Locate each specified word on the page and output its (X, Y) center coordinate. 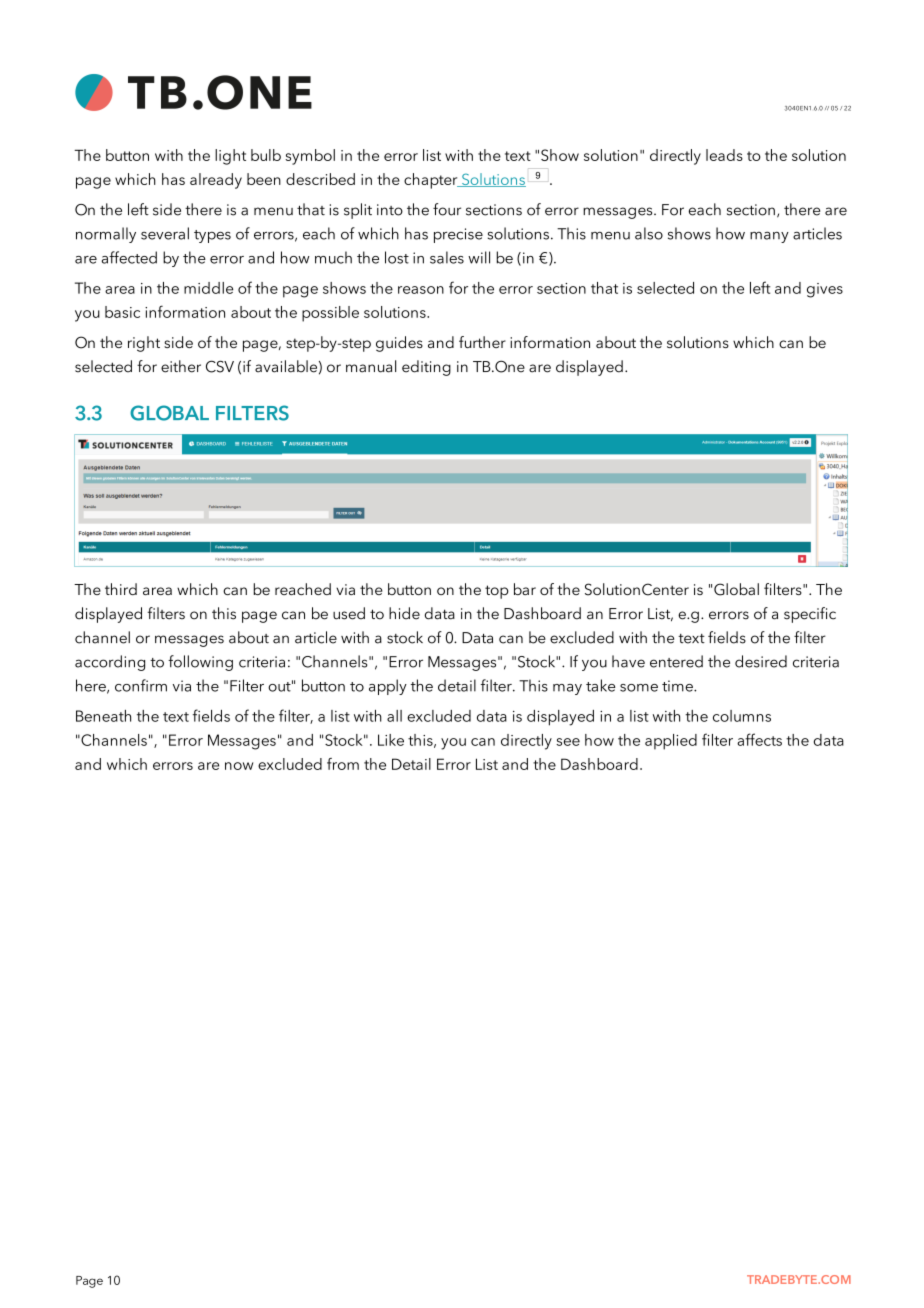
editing (426, 368)
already (216, 181)
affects (759, 739)
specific (810, 615)
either (181, 366)
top (497, 592)
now (239, 766)
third (121, 589)
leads (724, 155)
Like (391, 740)
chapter (432, 181)
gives (825, 290)
